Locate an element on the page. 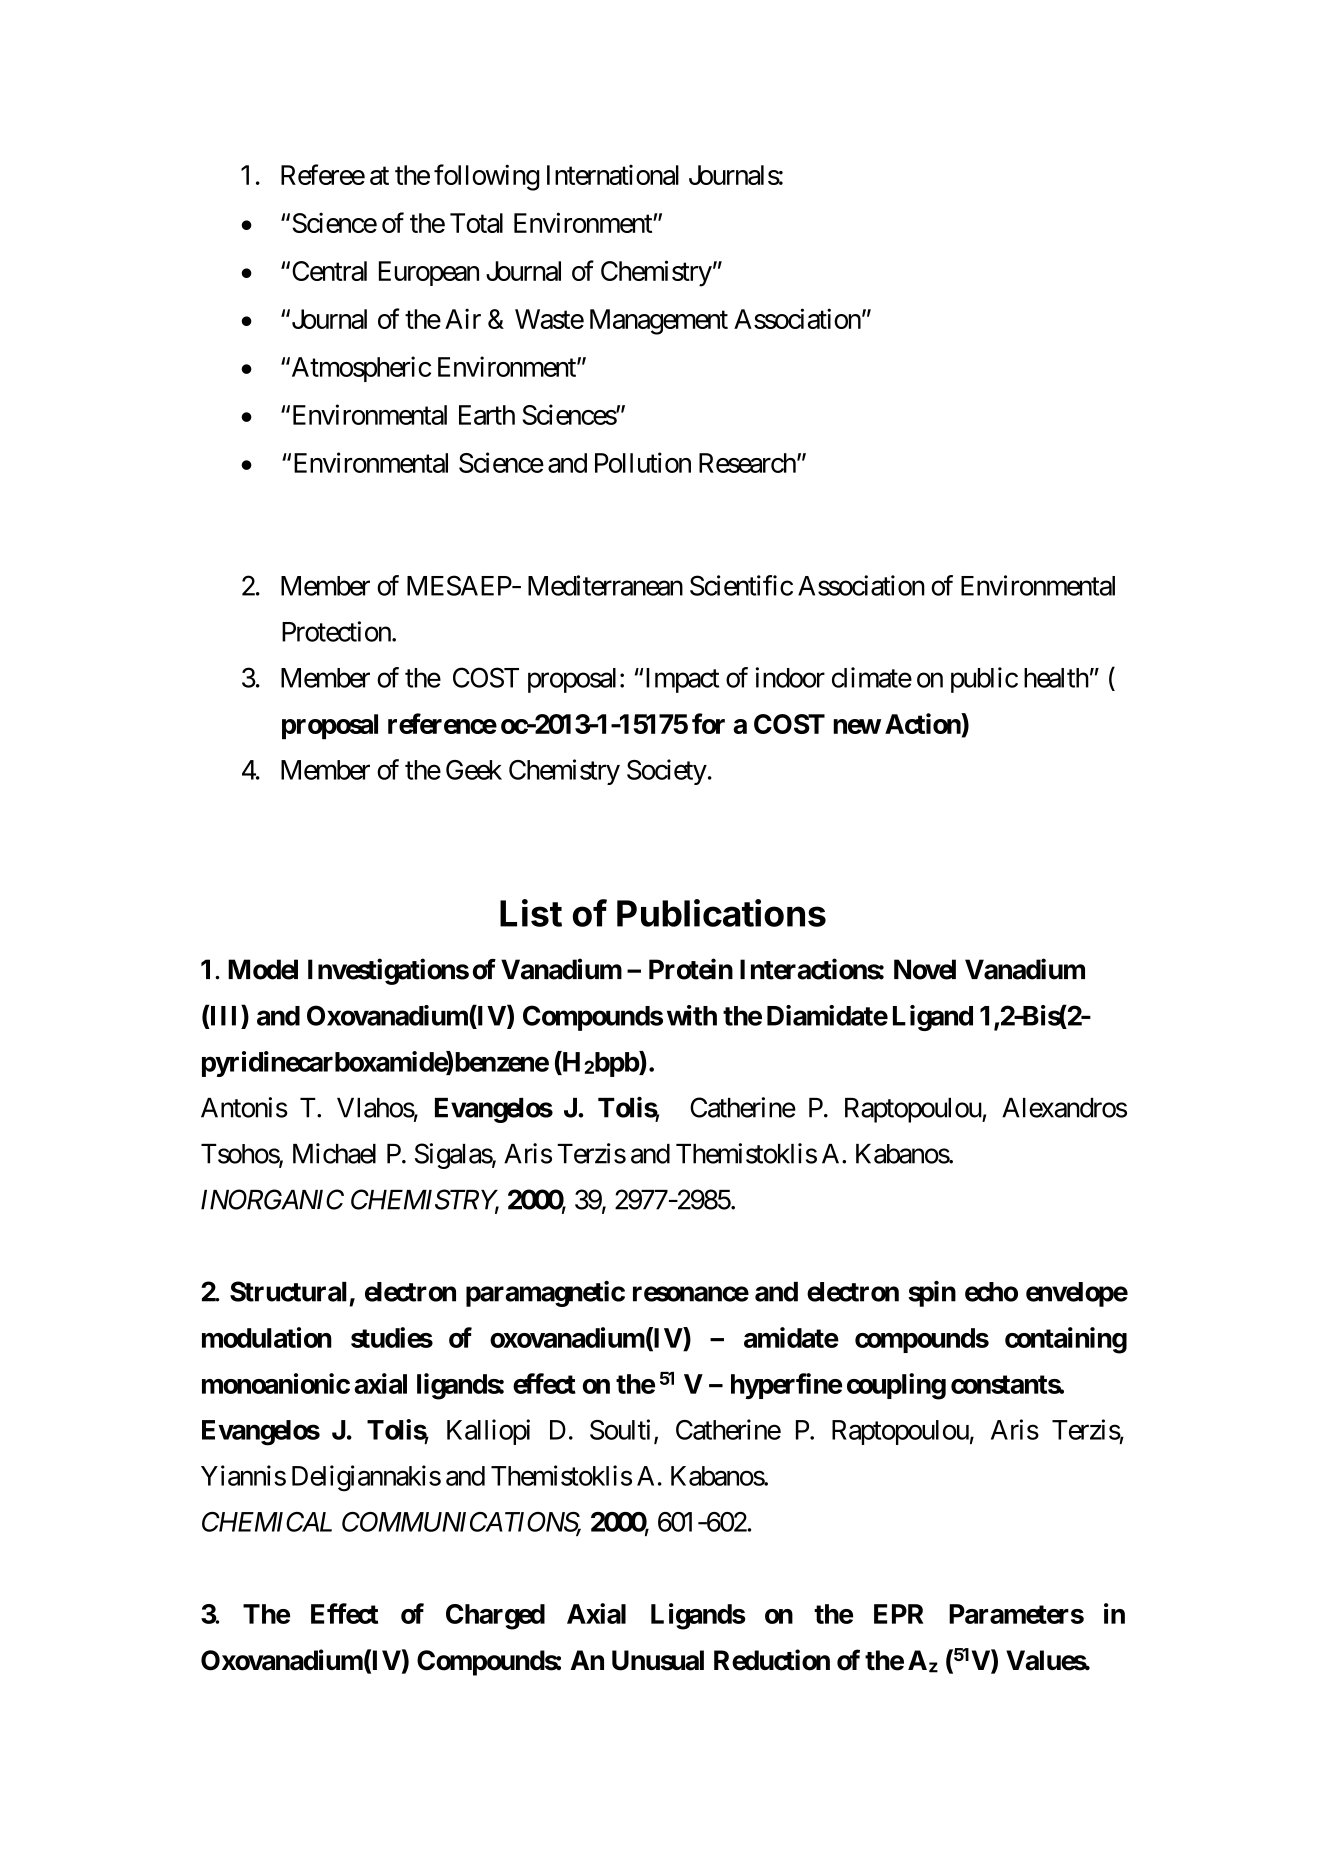 The height and width of the image is (1873, 1325). Geek is located at coordinates (474, 770).
